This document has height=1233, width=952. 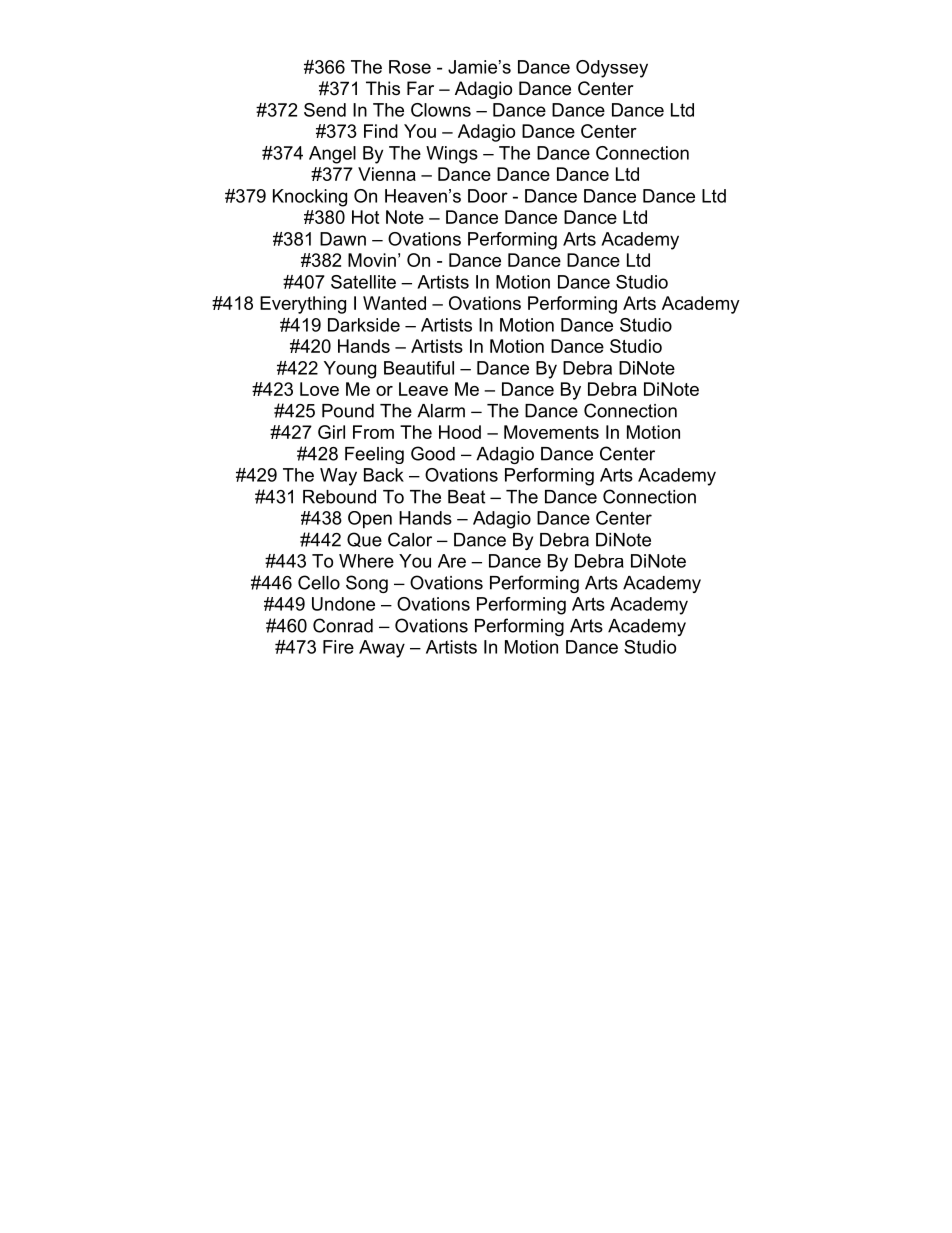 I want to click on Clowns, so click(x=441, y=110).
